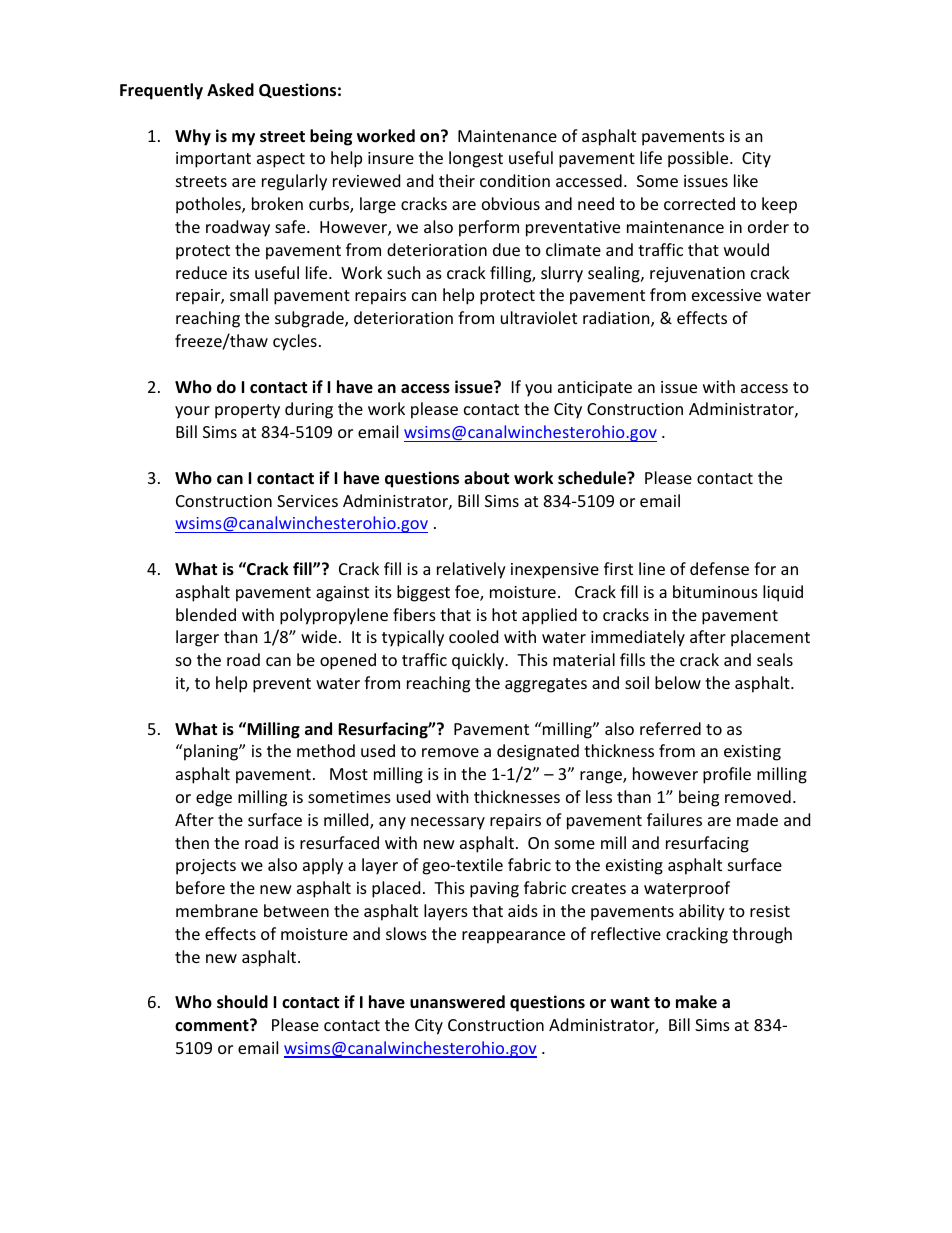  What do you see at coordinates (678, 682) in the screenshot?
I see `below` at bounding box center [678, 682].
